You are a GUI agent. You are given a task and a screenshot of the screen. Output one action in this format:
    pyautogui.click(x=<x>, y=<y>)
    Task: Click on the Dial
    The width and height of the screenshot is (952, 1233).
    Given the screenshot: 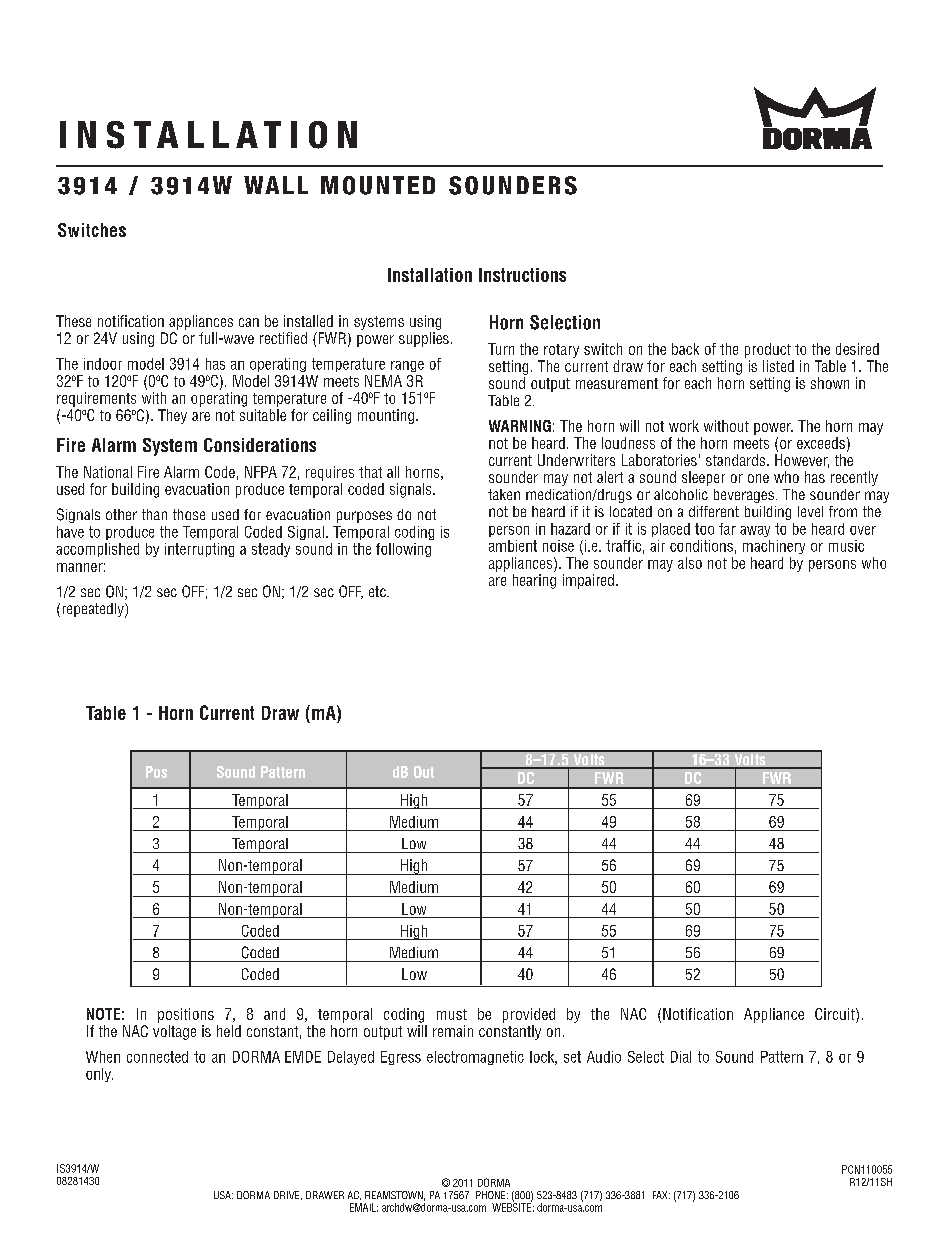 What is the action you would take?
    pyautogui.click(x=681, y=1057)
